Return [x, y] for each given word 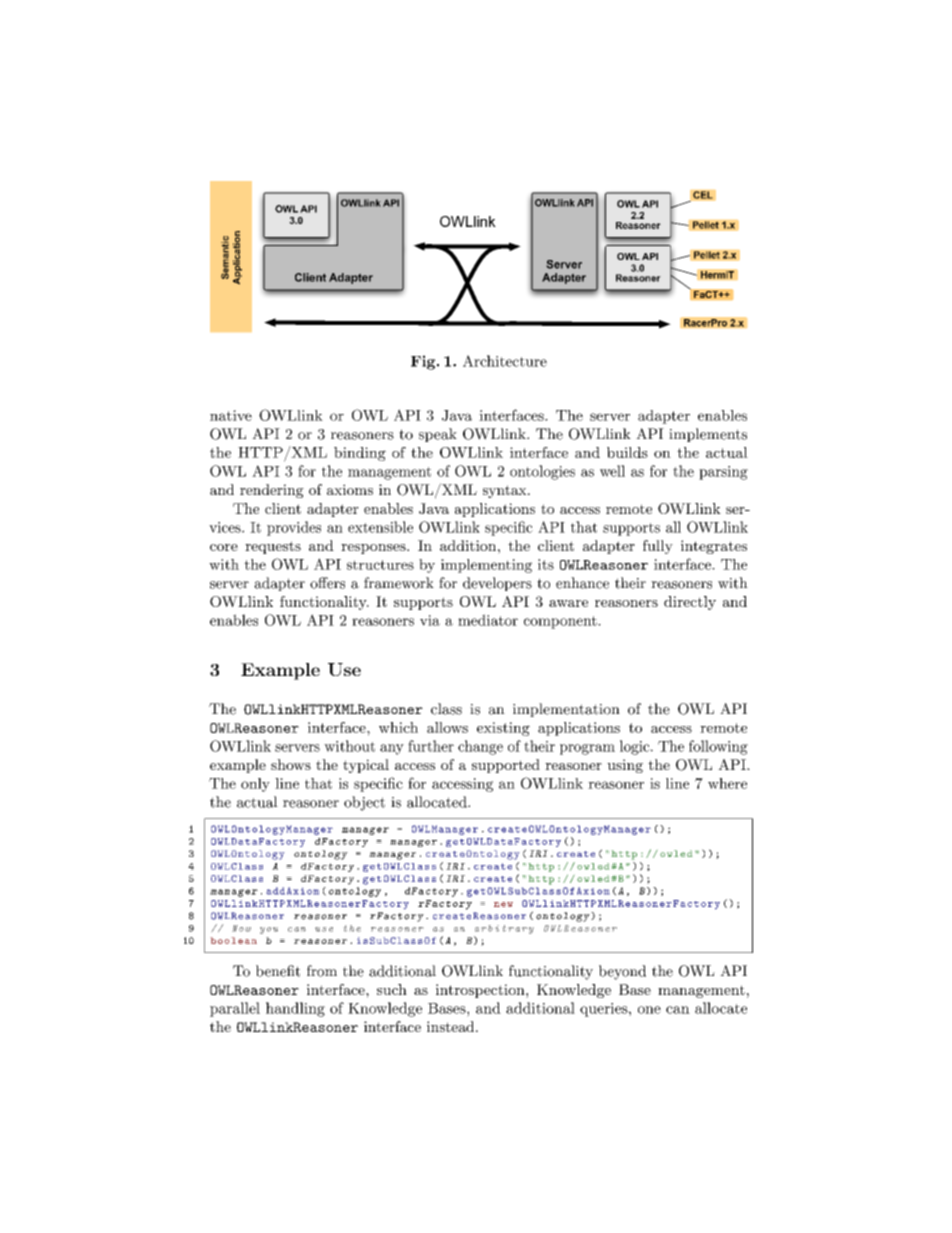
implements [708, 435]
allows [447, 727]
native [231, 415]
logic [635, 747]
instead [452, 1026]
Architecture [505, 361]
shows [291, 764]
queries [604, 1010]
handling [295, 1009]
